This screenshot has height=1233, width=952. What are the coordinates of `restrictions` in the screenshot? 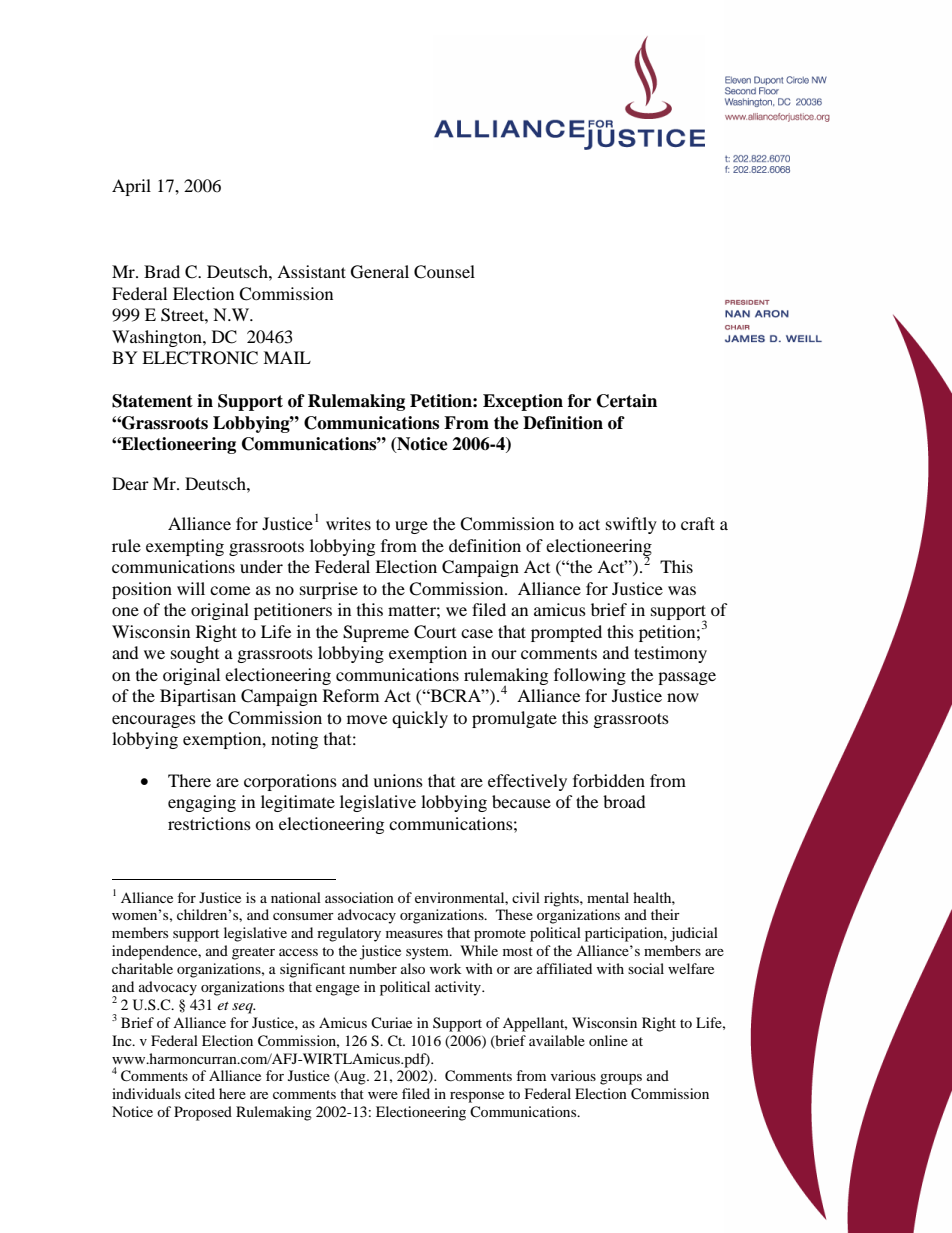 It's located at (209, 823).
